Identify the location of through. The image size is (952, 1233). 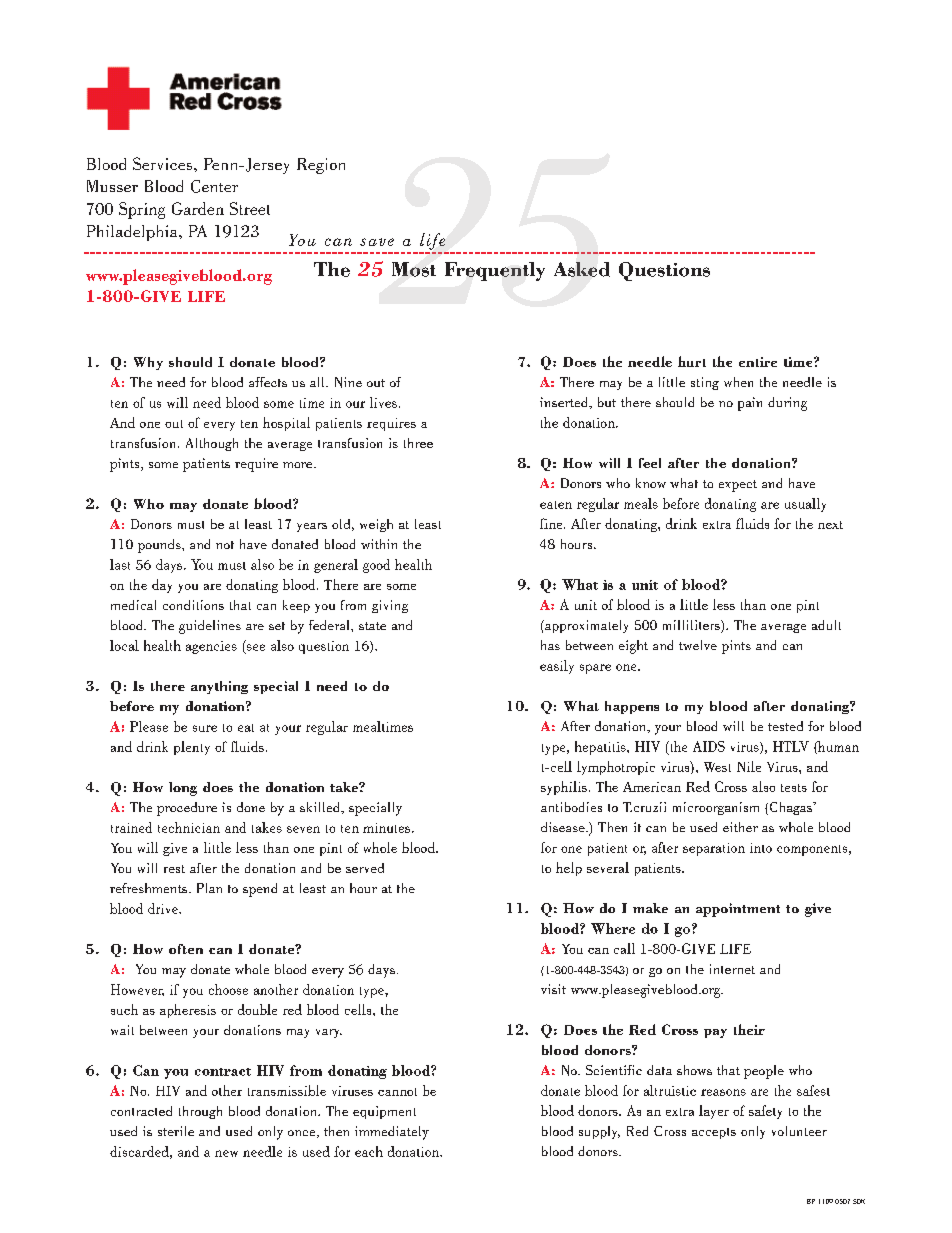
(200, 1112).
